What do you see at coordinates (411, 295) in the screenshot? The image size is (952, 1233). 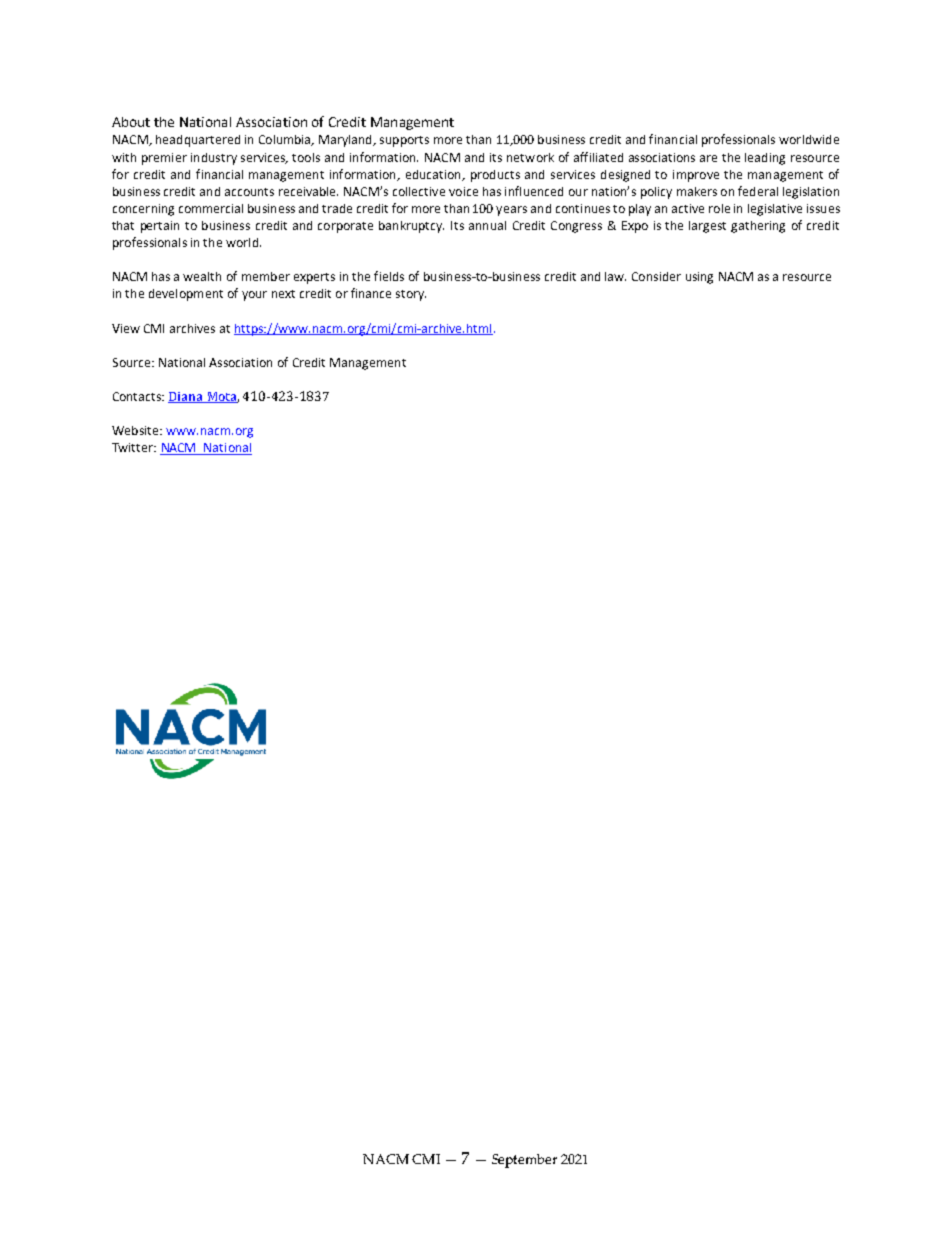 I see `story` at bounding box center [411, 295].
